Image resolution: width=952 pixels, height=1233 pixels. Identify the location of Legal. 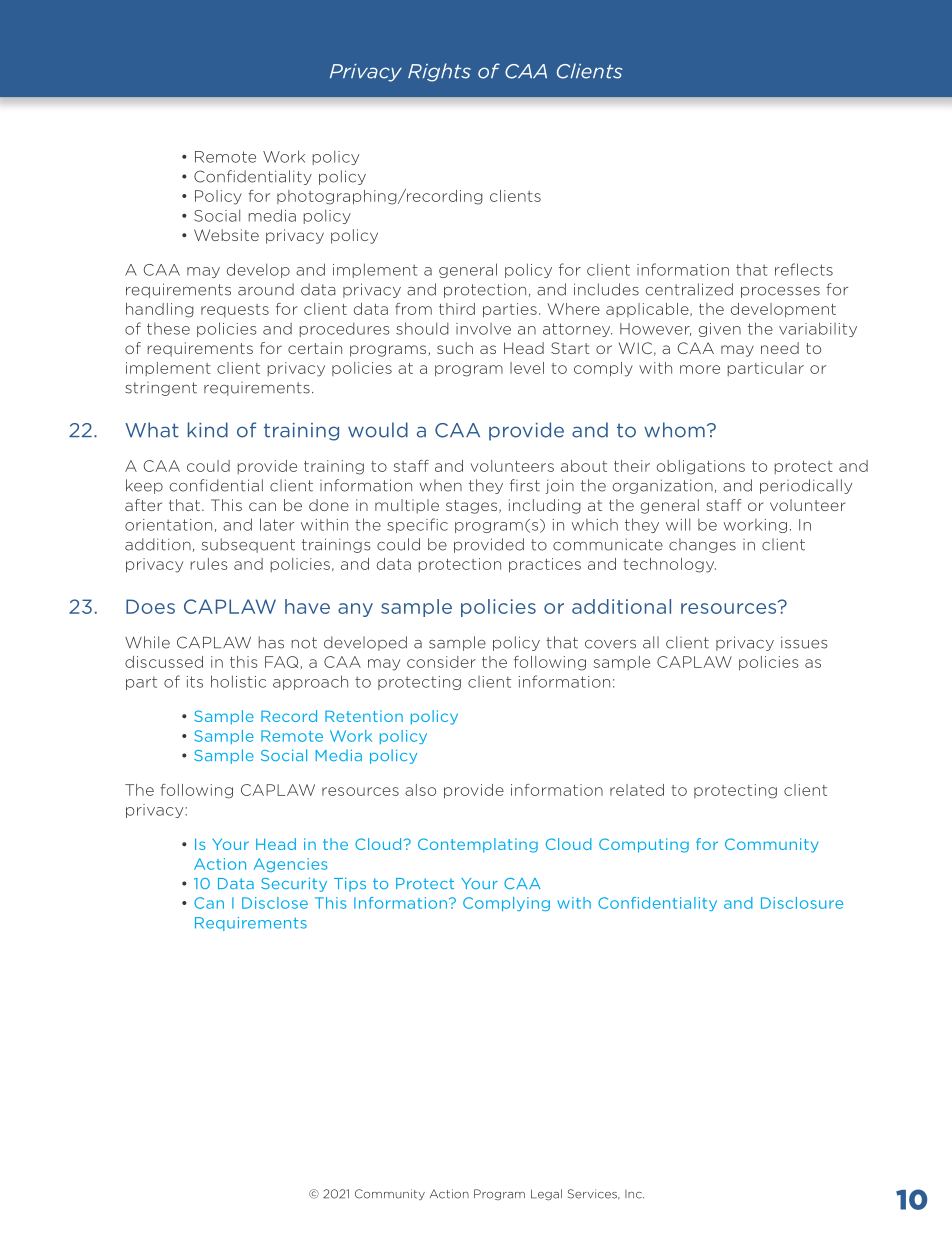
(546, 1195).
